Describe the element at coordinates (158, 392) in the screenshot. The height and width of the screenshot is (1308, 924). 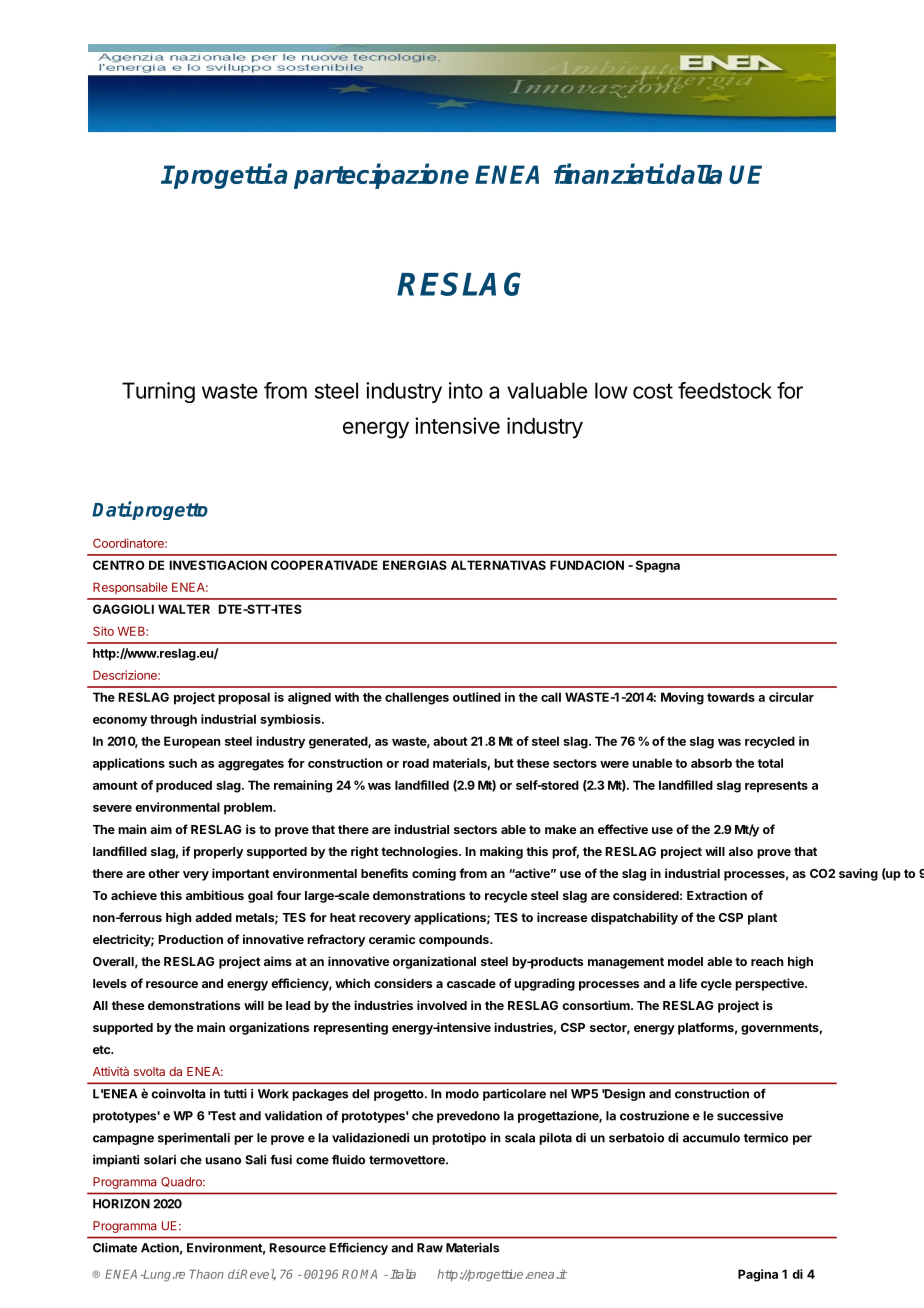
I see `Turning` at that location.
